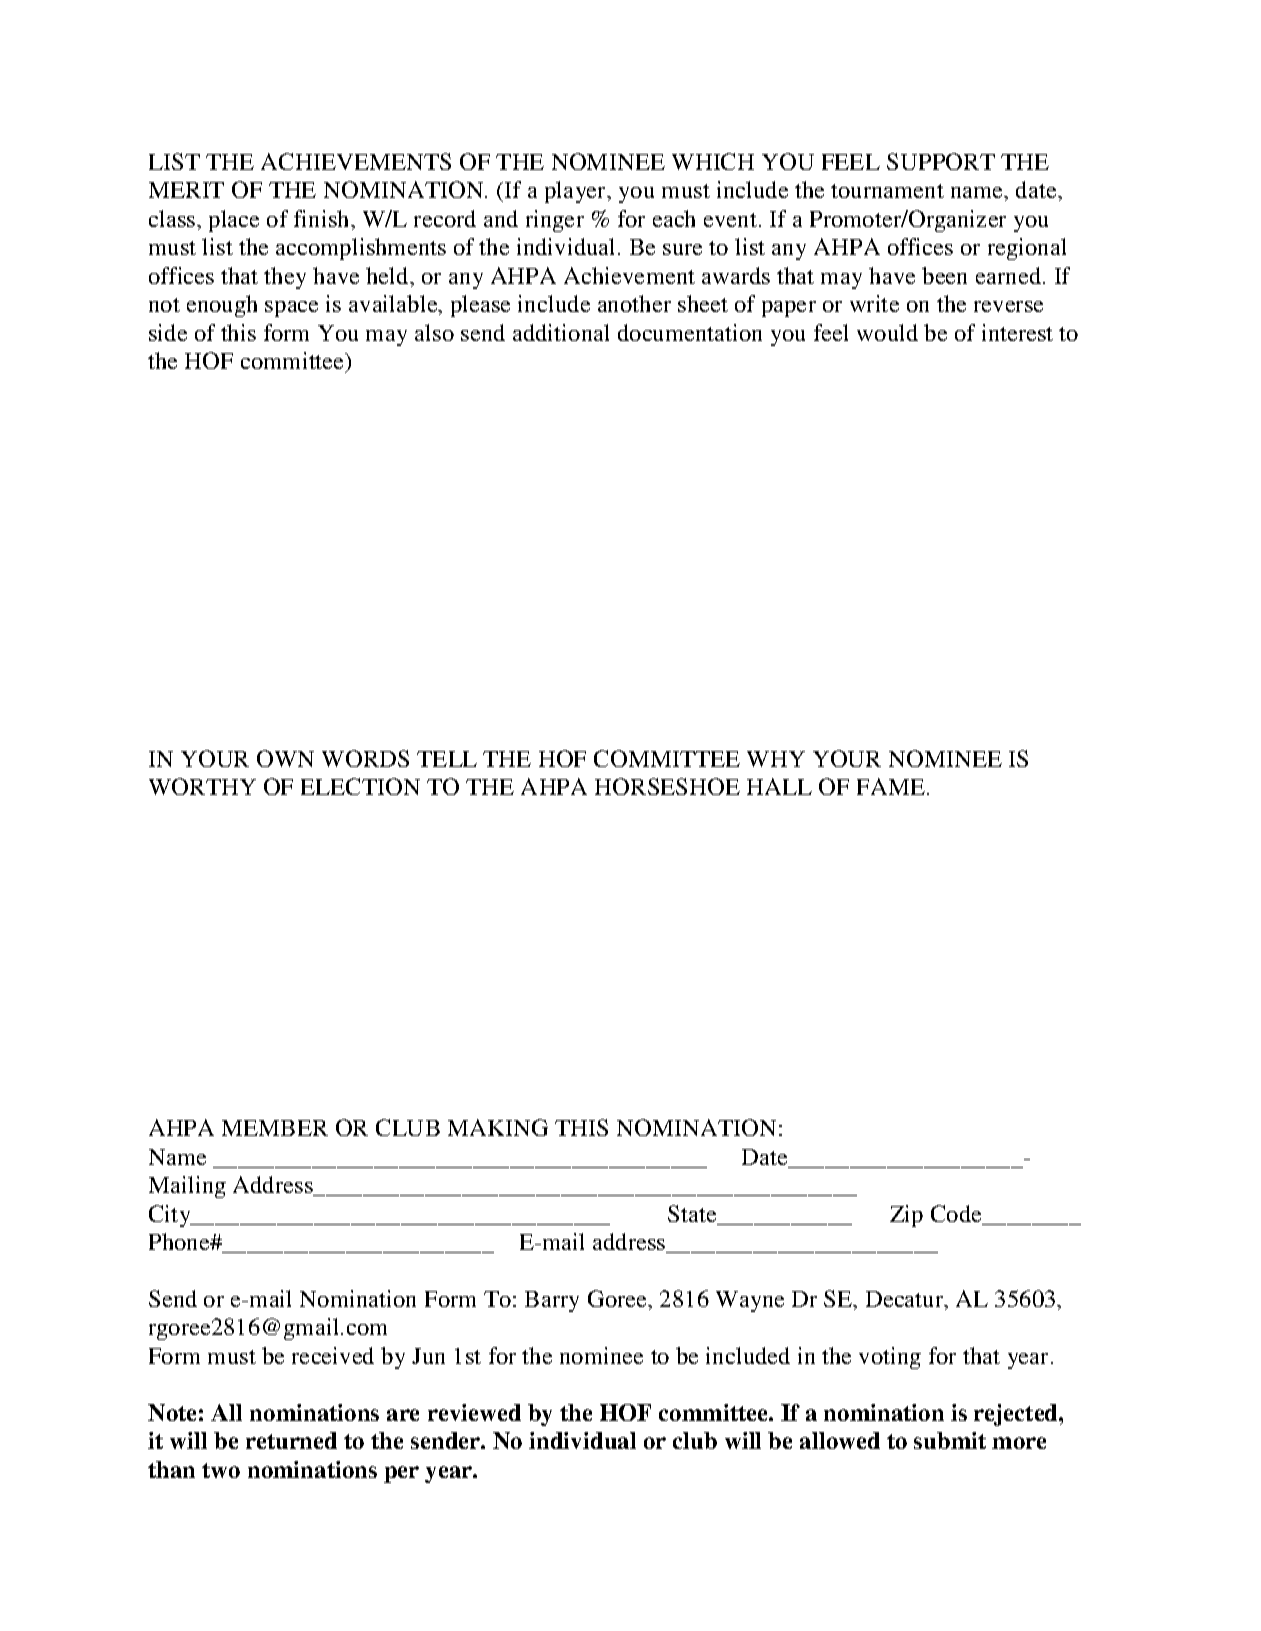 This screenshot has height=1631, width=1261. What do you see at coordinates (234, 221) in the screenshot?
I see `place` at bounding box center [234, 221].
